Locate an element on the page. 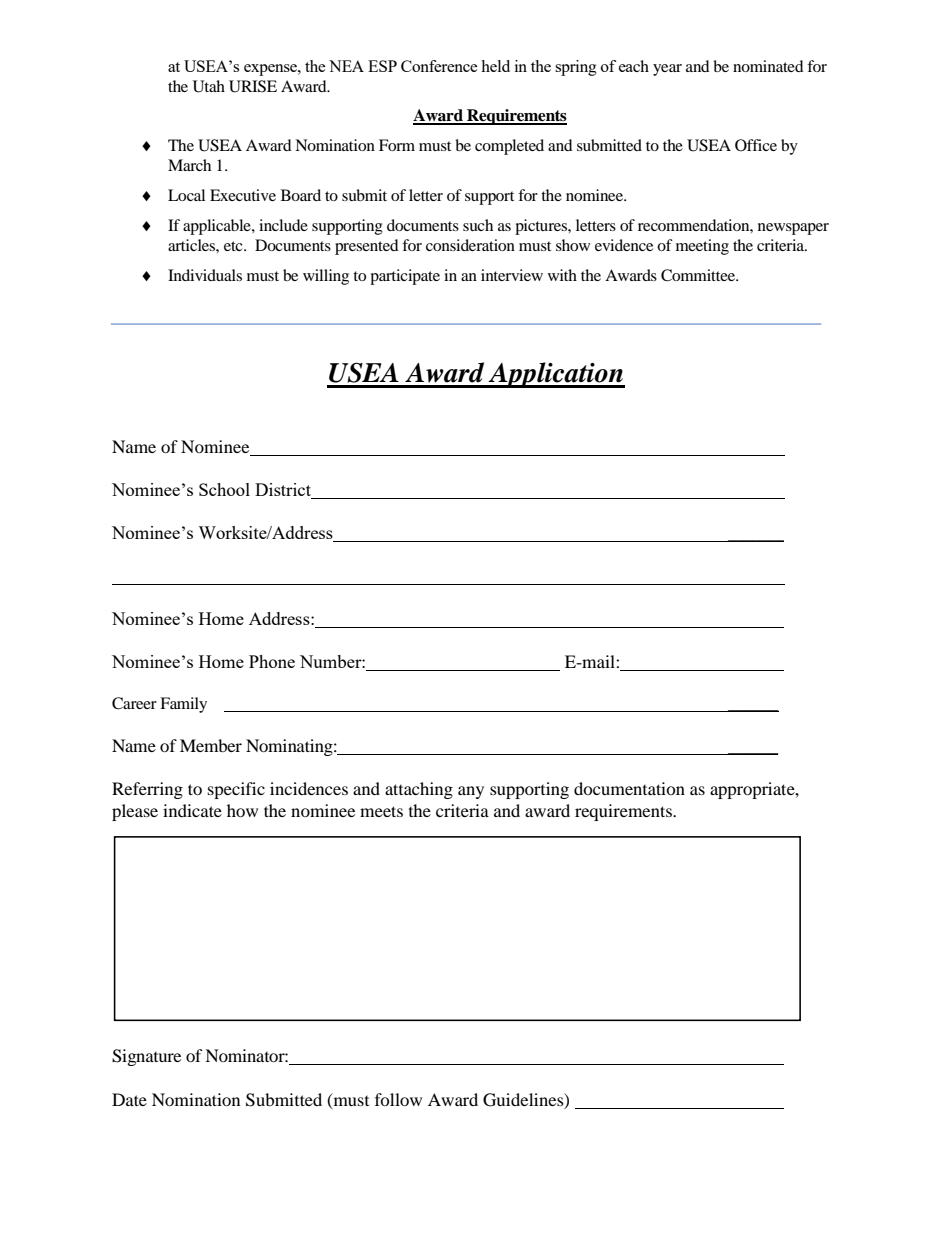 This document has height=1233, width=952. District is located at coordinates (284, 491).
